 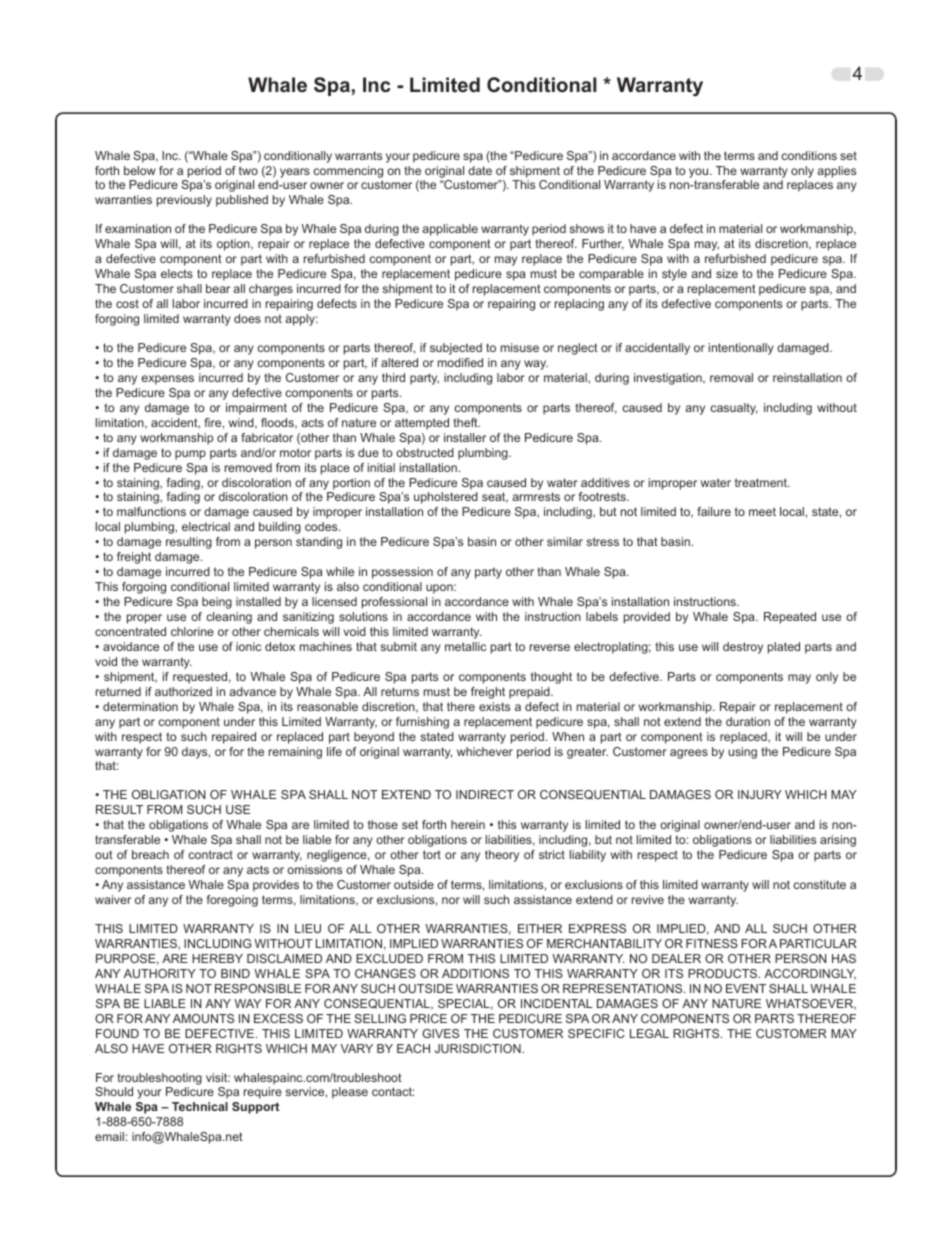 I want to click on electrical, so click(x=206, y=526).
